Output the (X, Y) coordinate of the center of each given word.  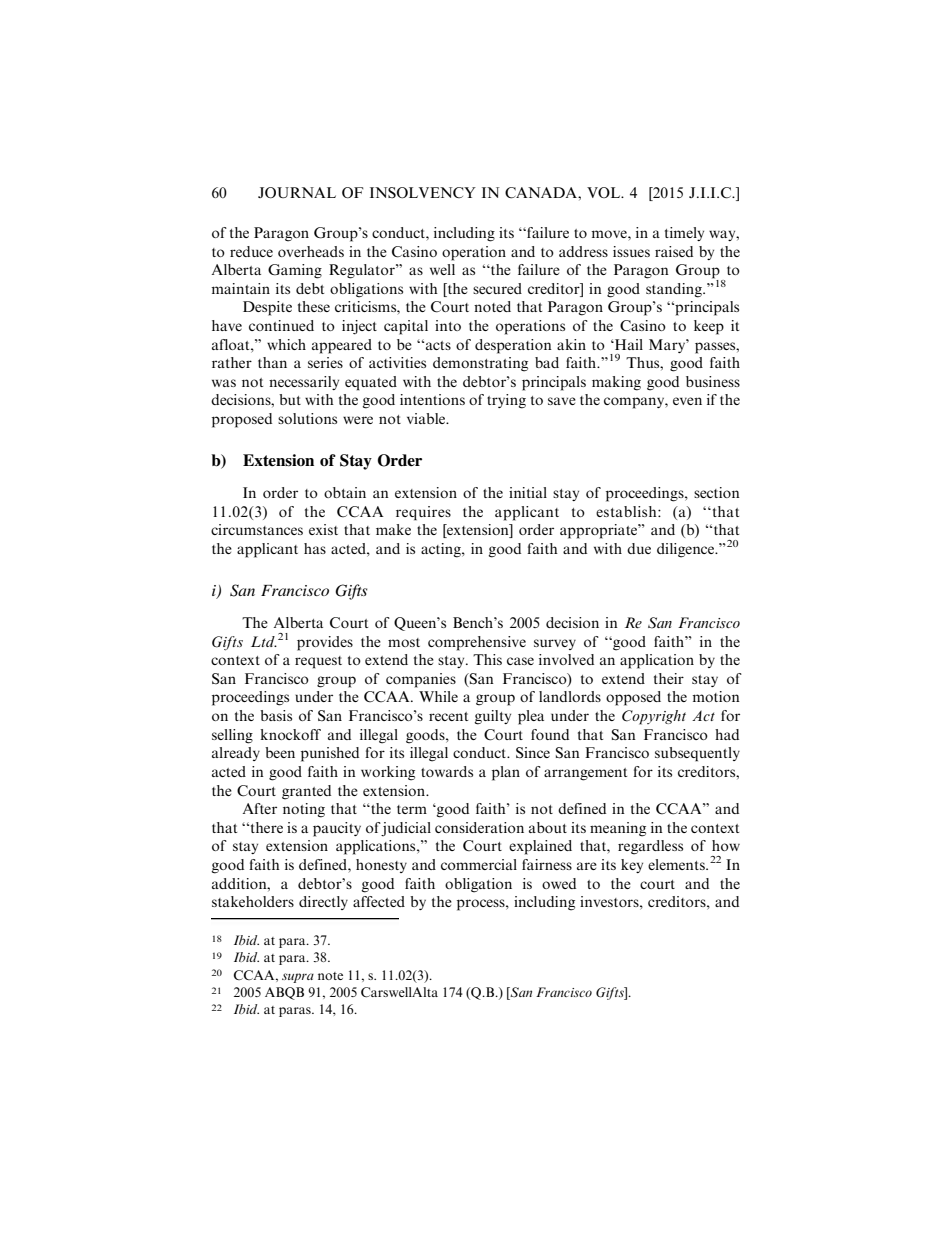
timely (684, 234)
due (639, 548)
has (315, 548)
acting (442, 550)
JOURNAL (297, 192)
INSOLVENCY (423, 193)
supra (298, 978)
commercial (479, 864)
